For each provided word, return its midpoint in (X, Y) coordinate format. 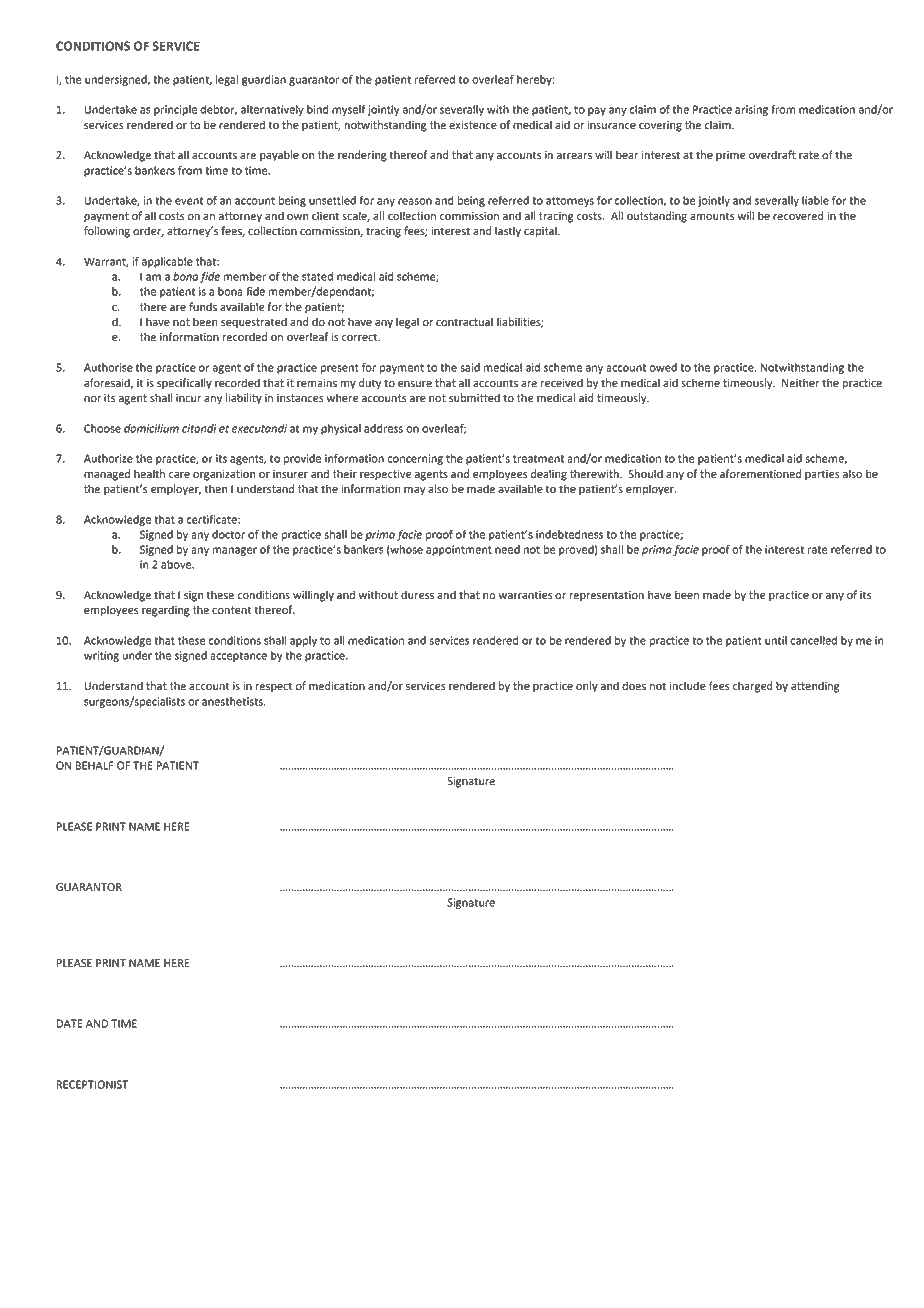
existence (473, 125)
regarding (166, 611)
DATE (69, 1023)
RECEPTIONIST (92, 1084)
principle (175, 110)
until (776, 640)
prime (730, 156)
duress (417, 595)
